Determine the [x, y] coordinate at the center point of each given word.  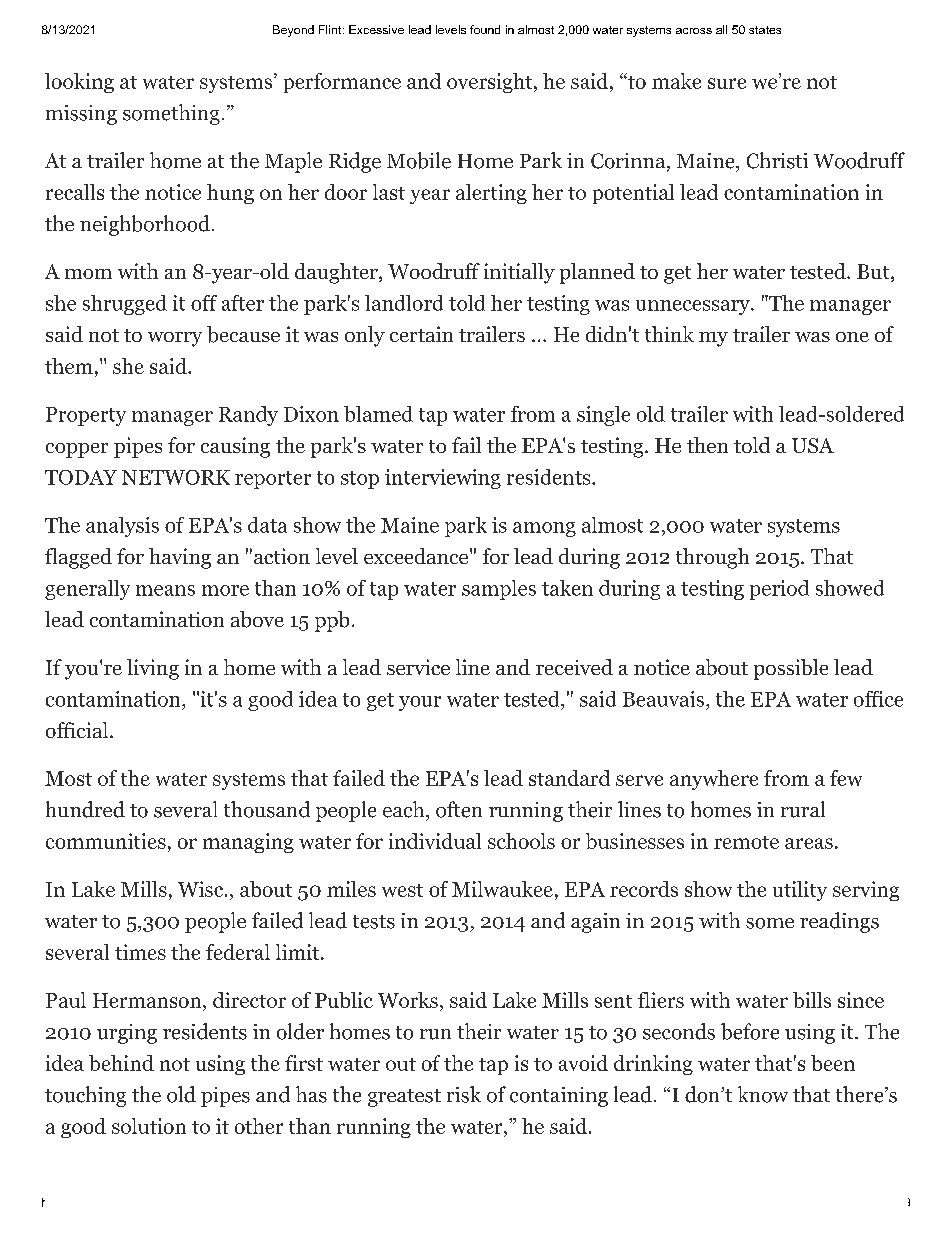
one [852, 337]
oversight [489, 83]
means [165, 590]
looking [79, 83]
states [765, 30]
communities [106, 841]
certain [421, 334]
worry [175, 339]
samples [499, 590]
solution [149, 1126]
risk [464, 1094]
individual [435, 841]
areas [809, 843]
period [779, 590]
